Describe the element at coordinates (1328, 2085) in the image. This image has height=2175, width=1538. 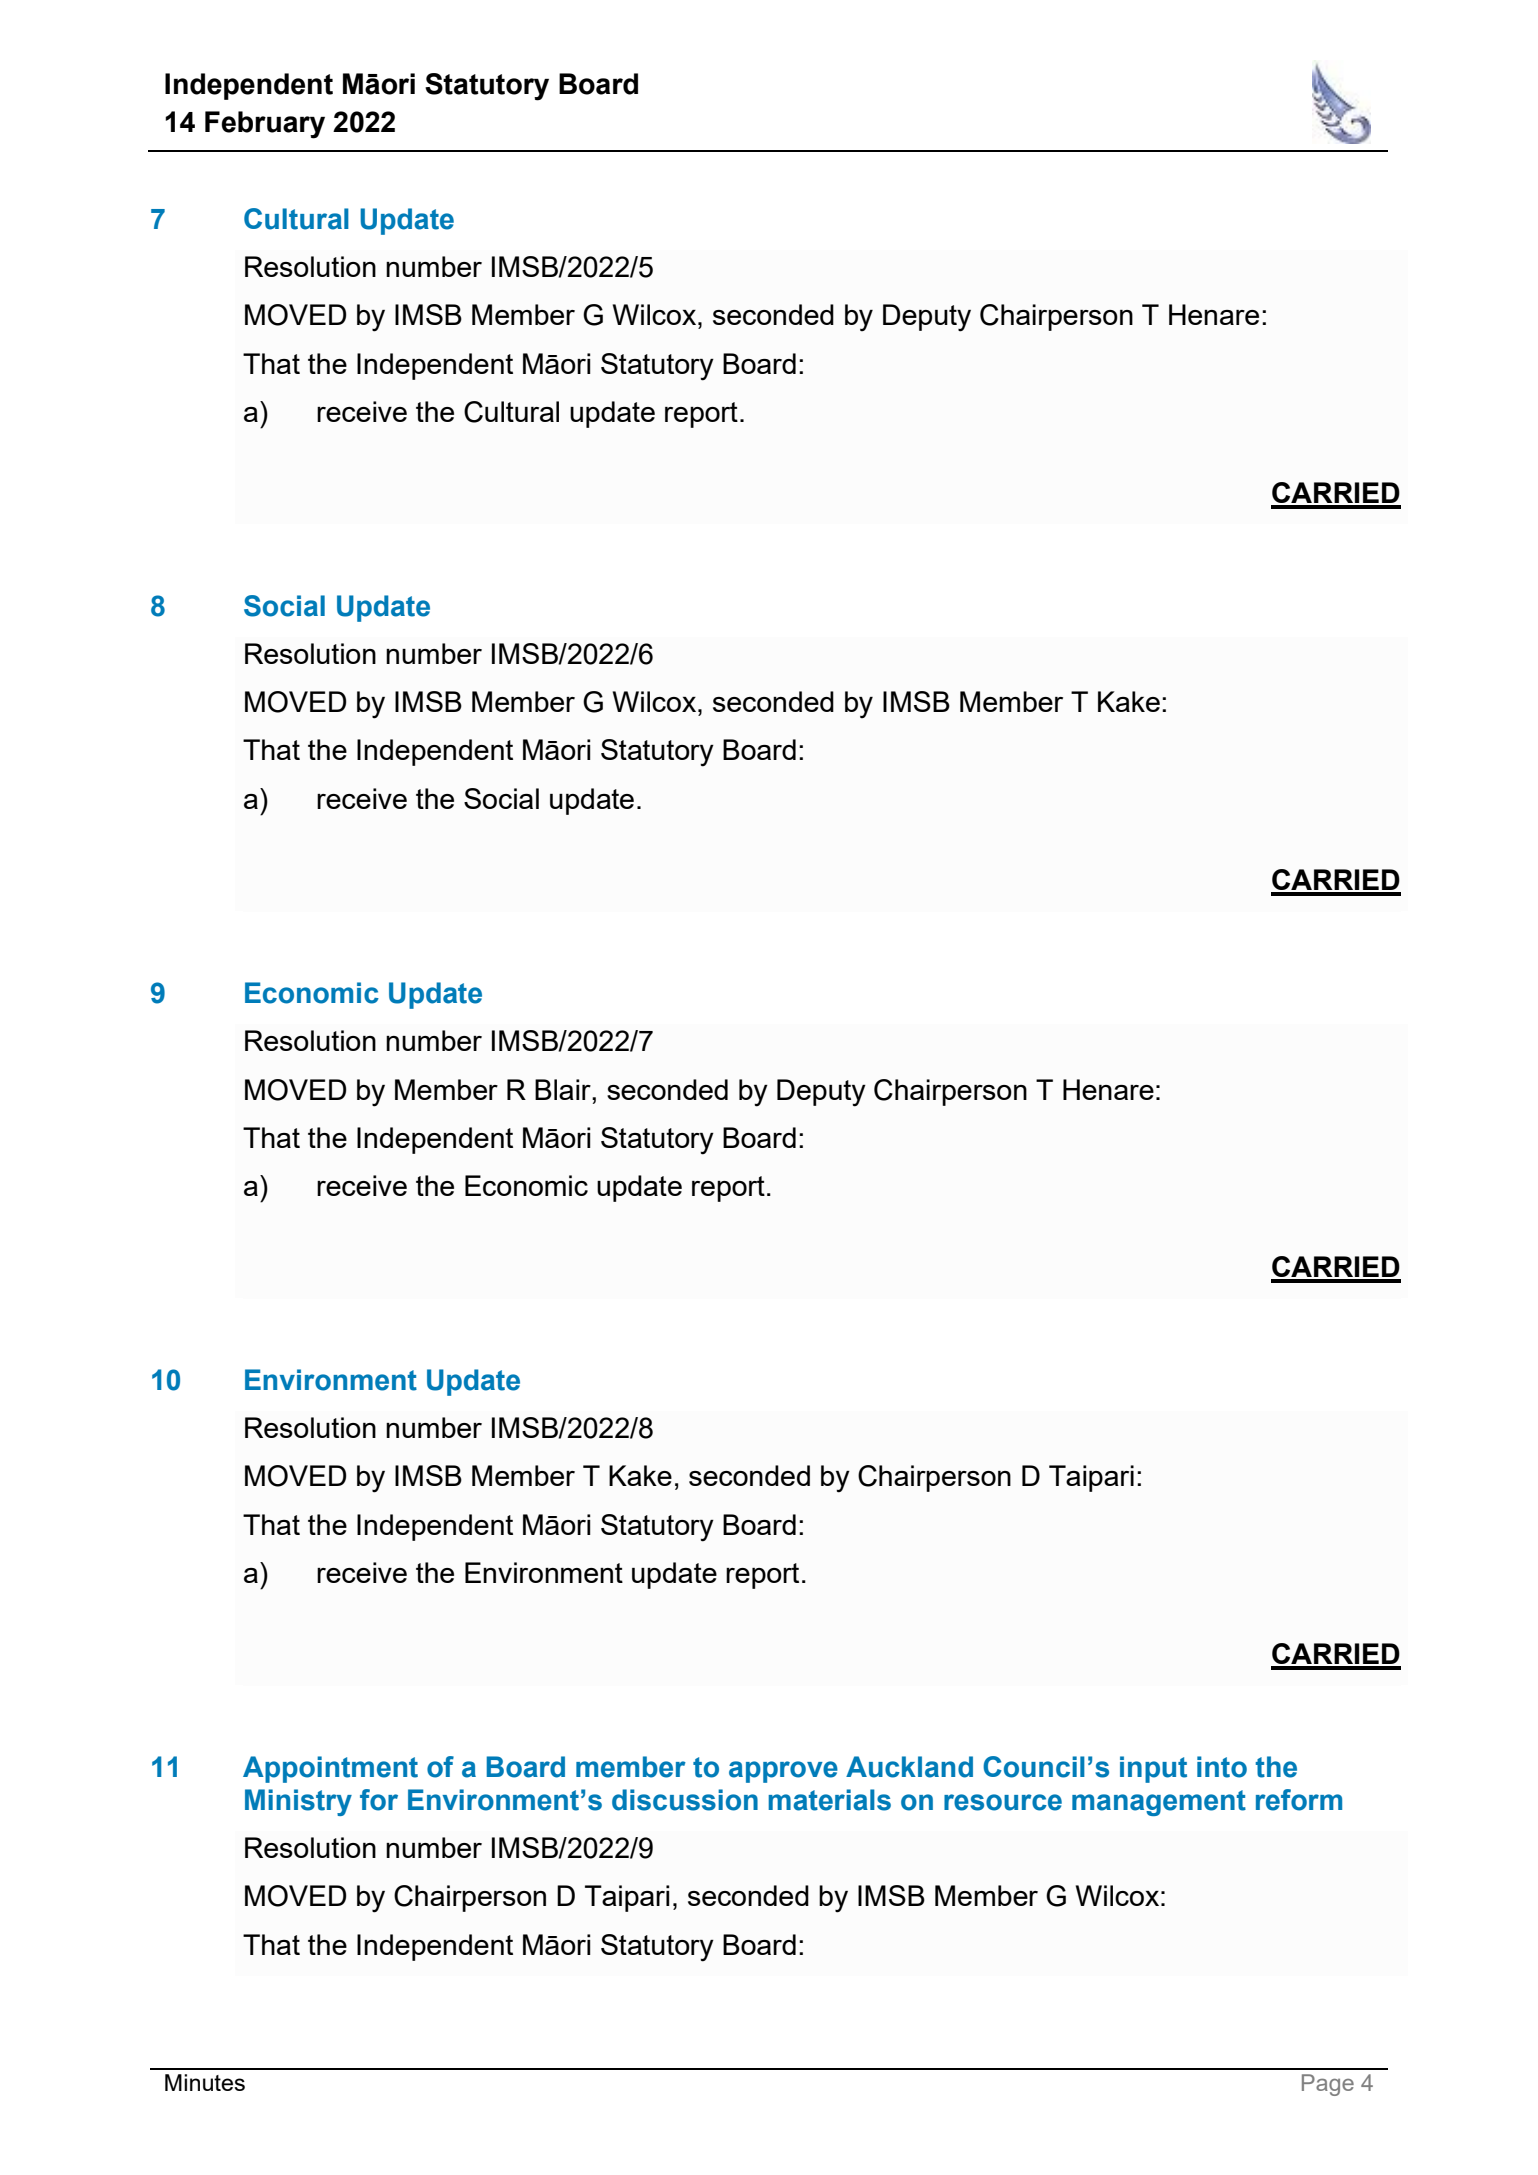
I see `Page` at that location.
